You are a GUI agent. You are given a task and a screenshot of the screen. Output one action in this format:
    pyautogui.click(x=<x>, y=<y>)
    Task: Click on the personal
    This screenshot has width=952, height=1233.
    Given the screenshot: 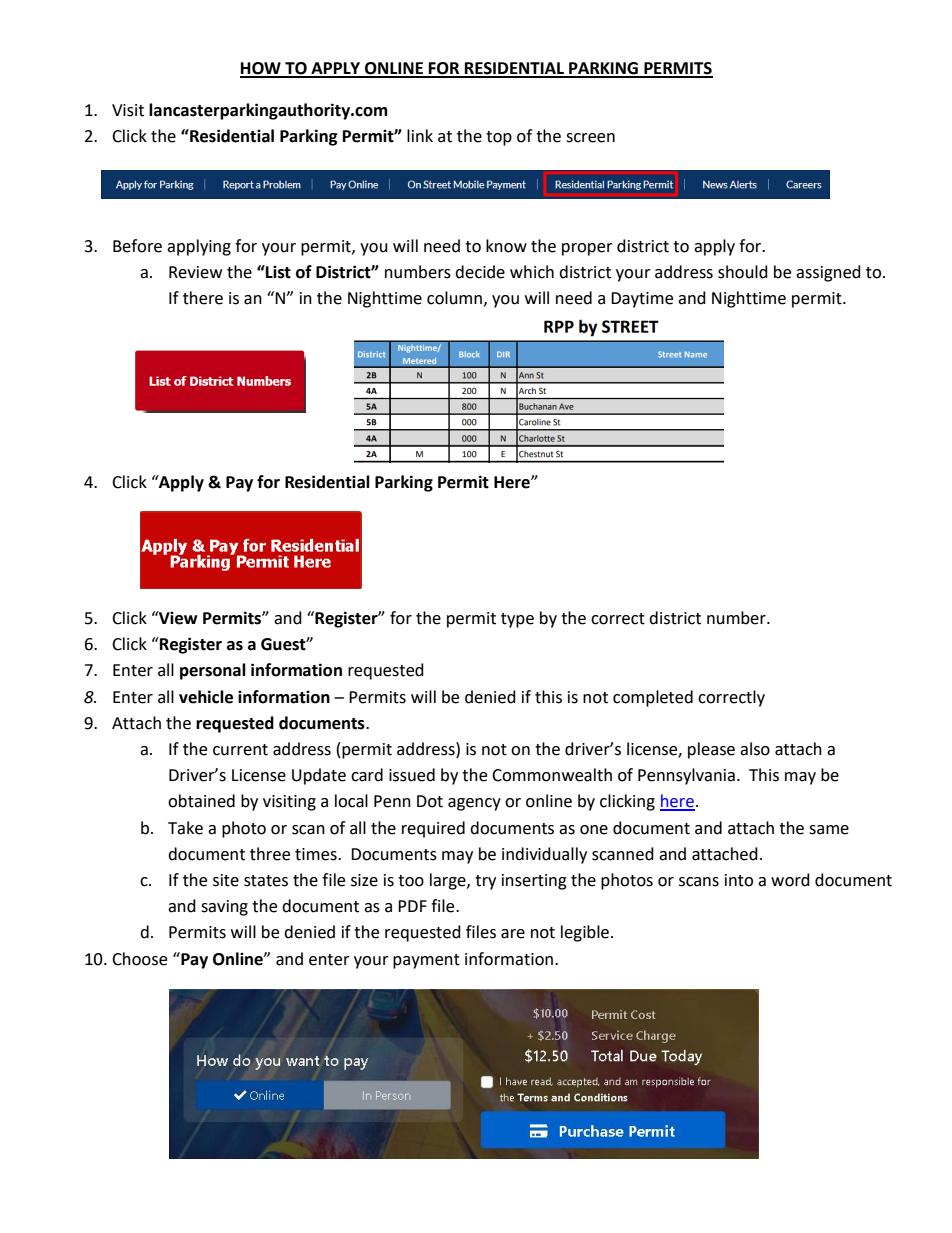 What is the action you would take?
    pyautogui.click(x=213, y=671)
